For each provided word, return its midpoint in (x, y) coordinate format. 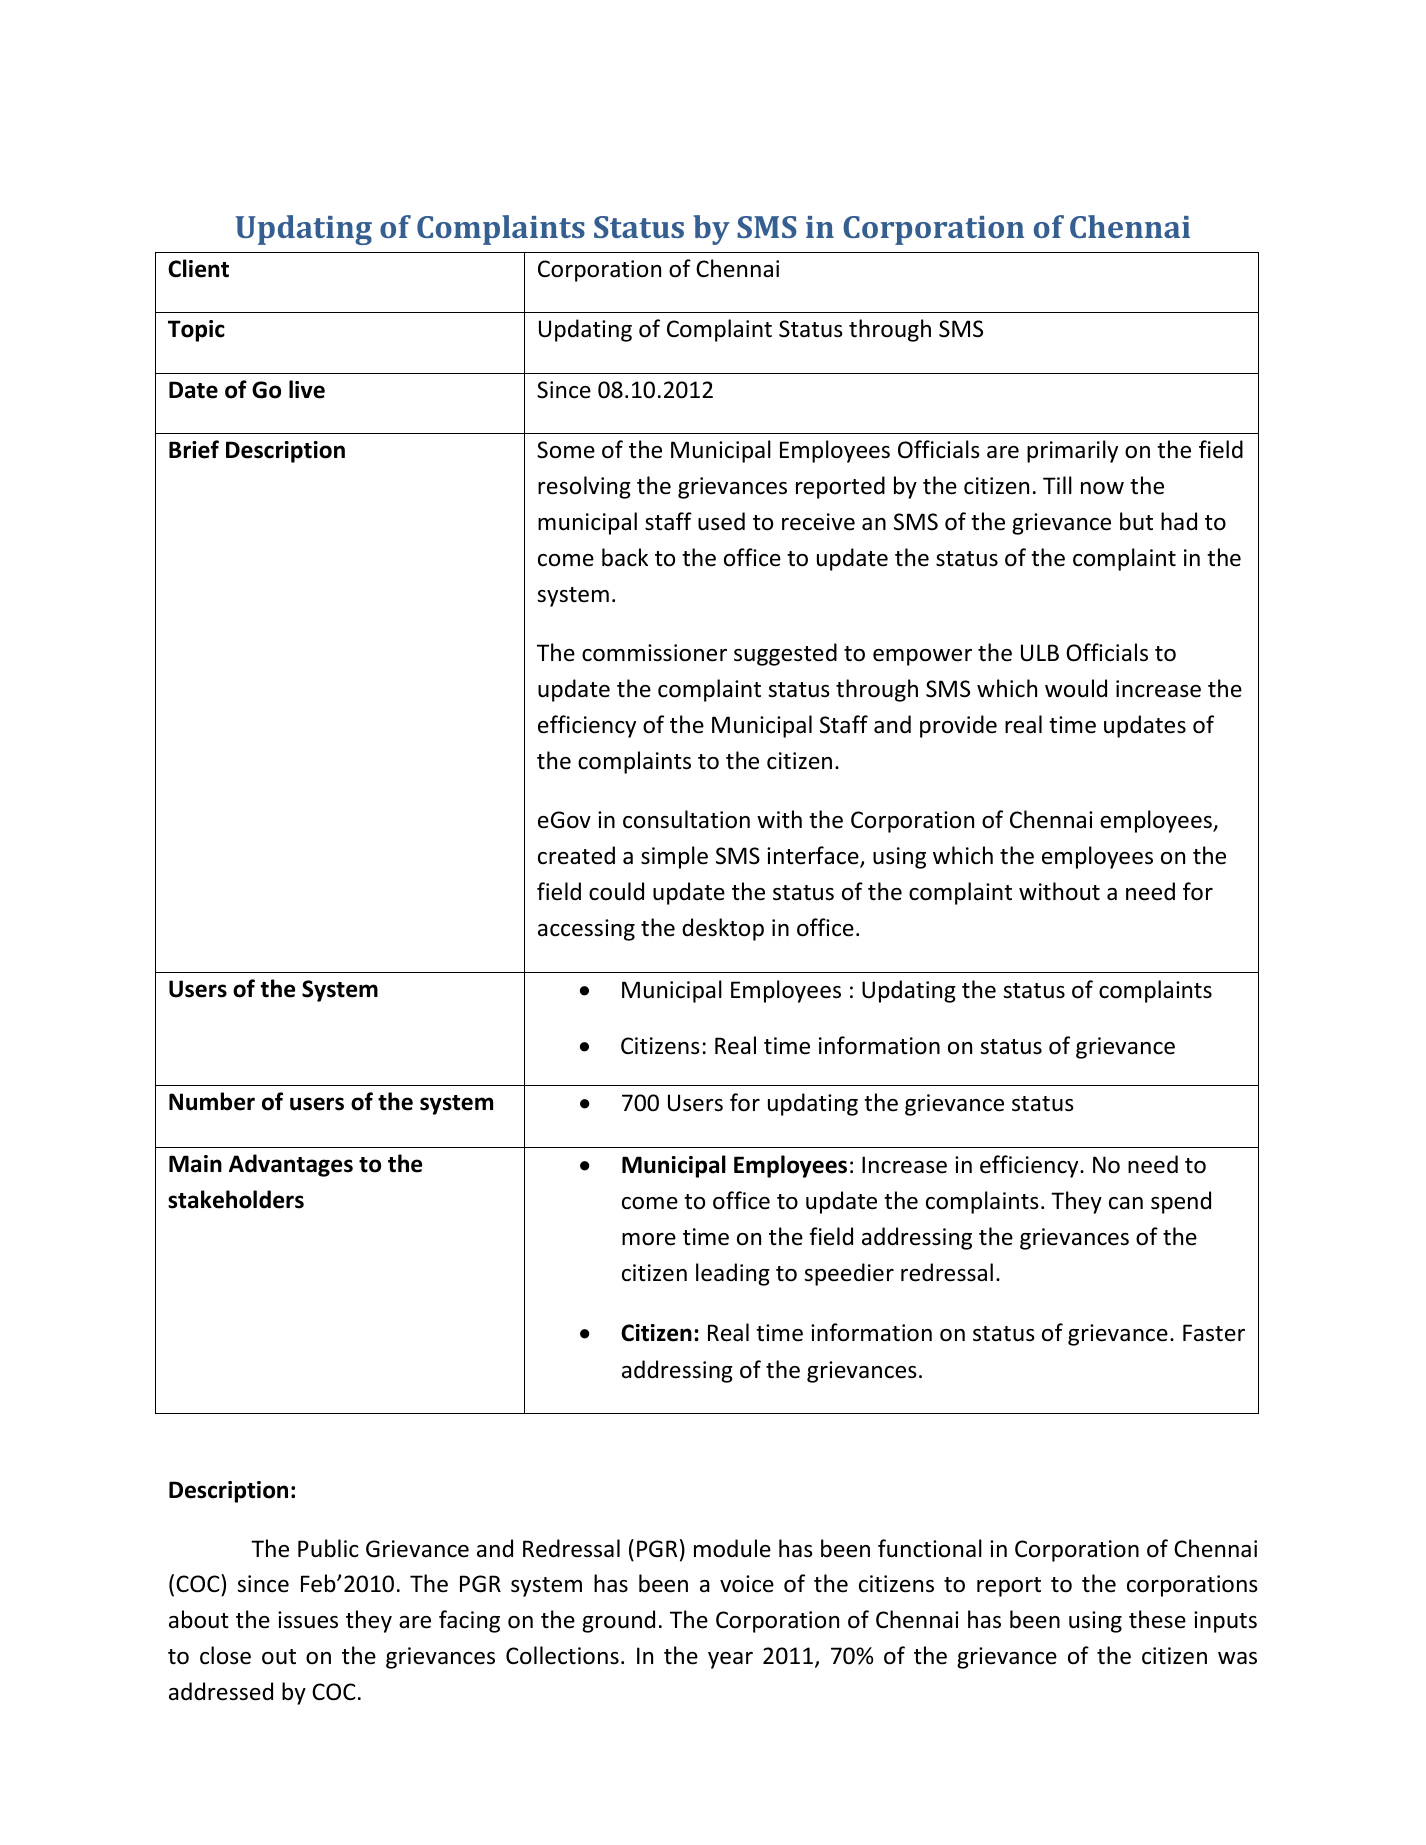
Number (212, 1101)
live (307, 389)
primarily (1072, 451)
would (1076, 688)
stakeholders (236, 1199)
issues (308, 1620)
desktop (723, 929)
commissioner (654, 653)
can (1126, 1203)
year (730, 1660)
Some (566, 450)
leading (733, 1274)
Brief (194, 449)
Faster (1214, 1333)
